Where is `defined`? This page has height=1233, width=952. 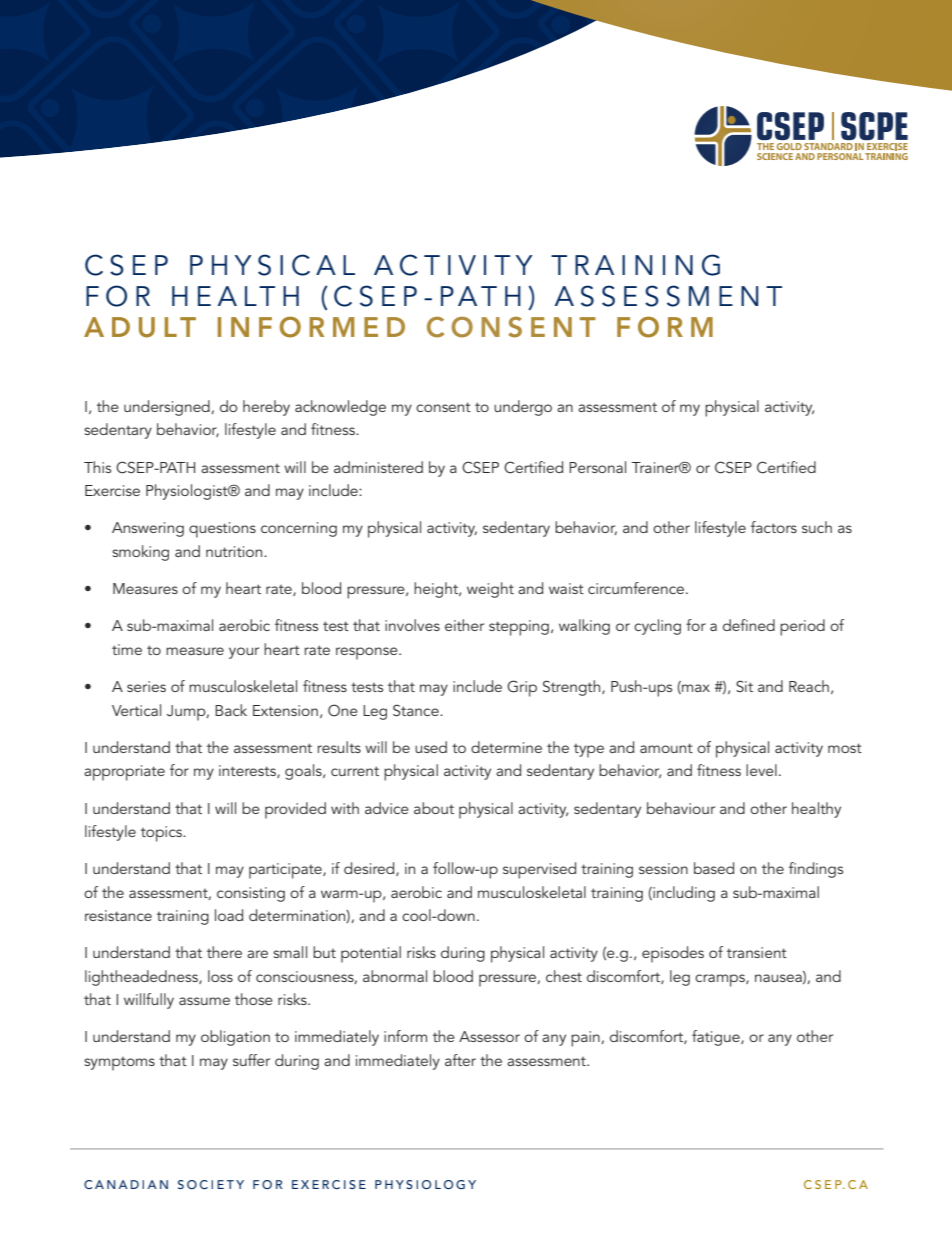 defined is located at coordinates (749, 625).
